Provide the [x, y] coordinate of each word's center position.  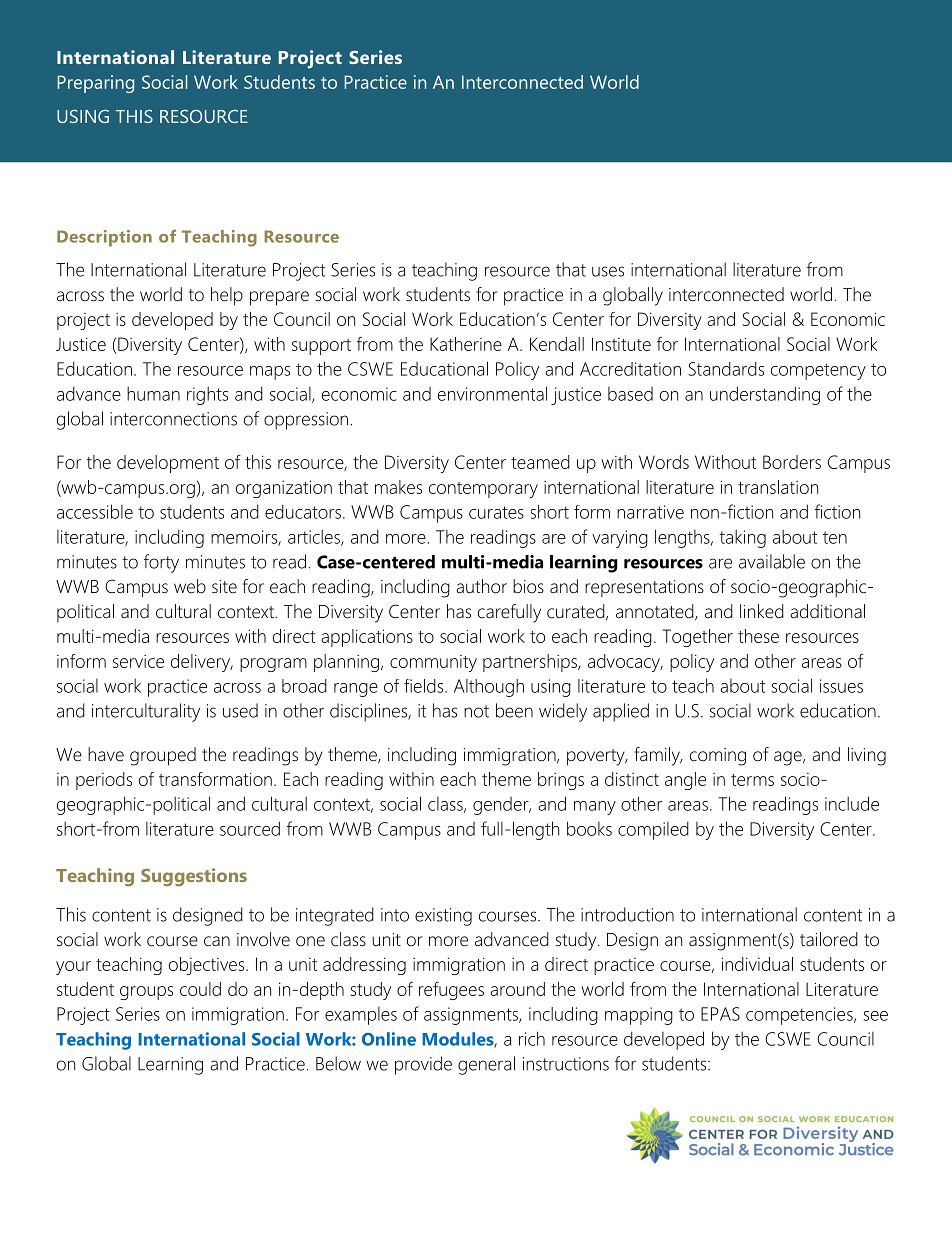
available [772, 561]
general [486, 1065]
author [481, 586]
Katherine [466, 344]
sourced [250, 828]
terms [752, 780]
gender [502, 806]
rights [207, 396]
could [200, 989]
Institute [621, 344]
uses [608, 271]
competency [818, 371]
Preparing [95, 84]
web [190, 586]
